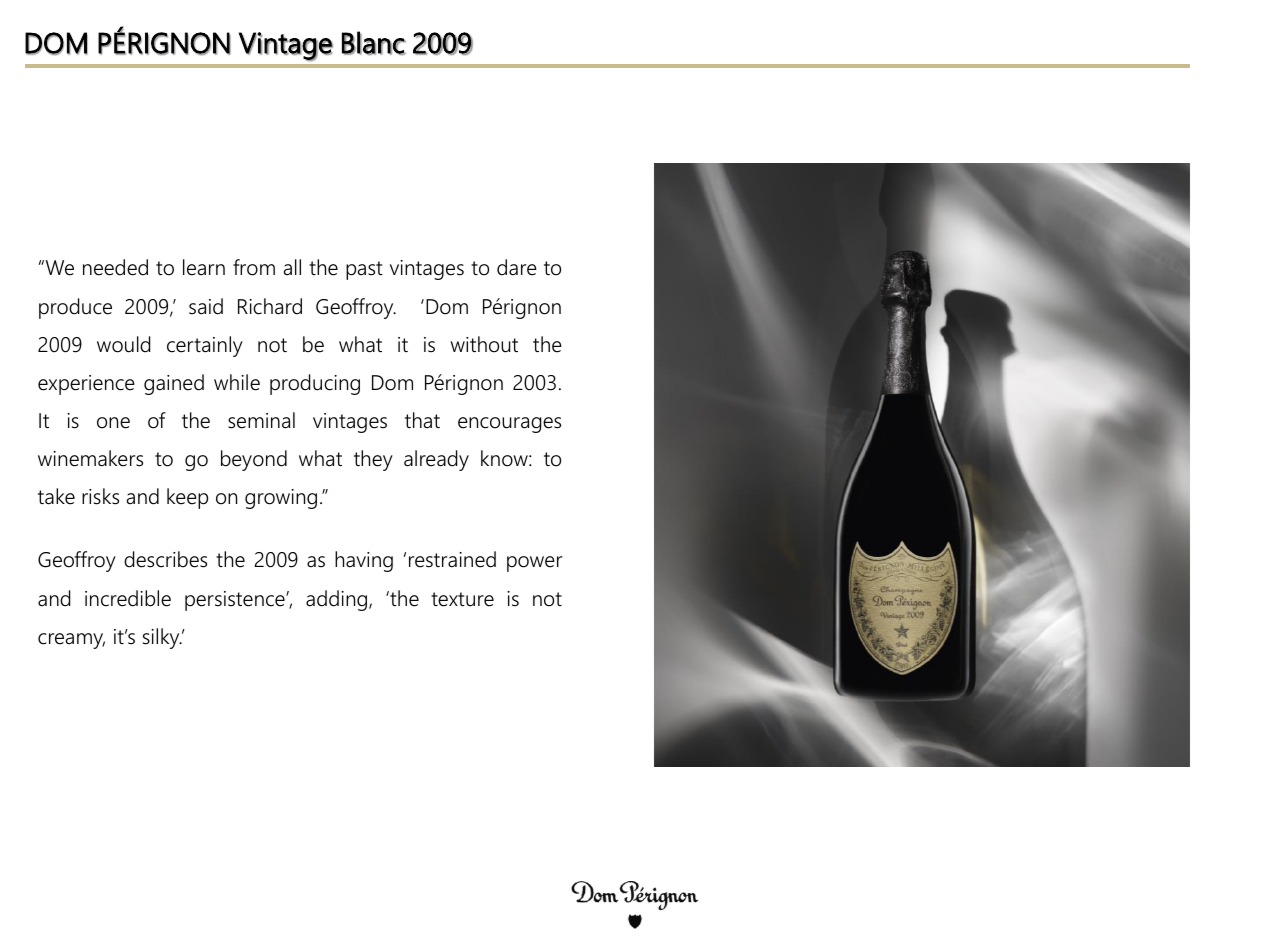 The height and width of the page is (952, 1270). I want to click on texture, so click(462, 599).
